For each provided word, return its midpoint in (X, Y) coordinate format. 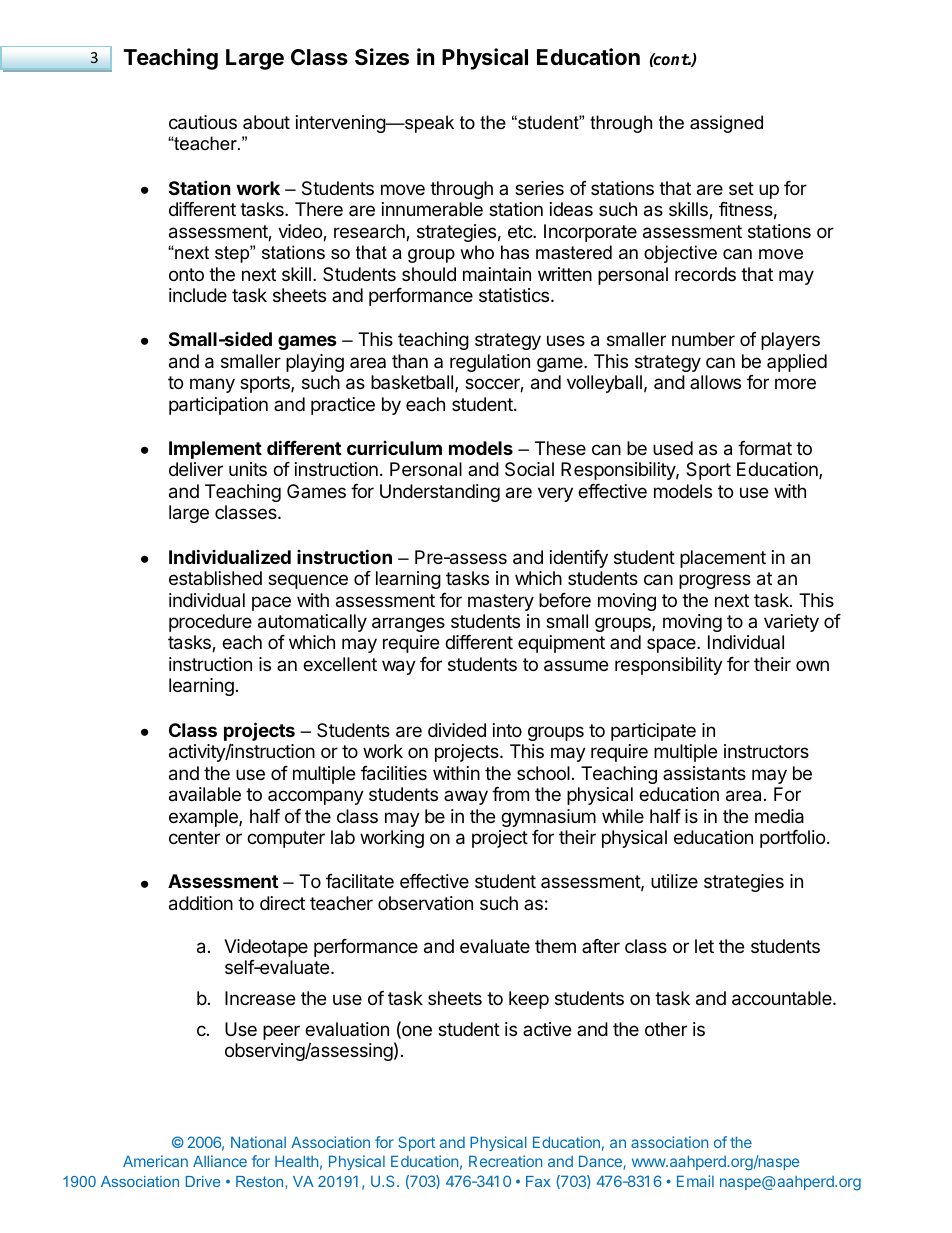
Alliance (220, 1161)
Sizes (382, 57)
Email (695, 1181)
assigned (726, 124)
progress (715, 581)
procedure (210, 623)
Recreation (505, 1161)
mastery (501, 602)
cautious (203, 122)
